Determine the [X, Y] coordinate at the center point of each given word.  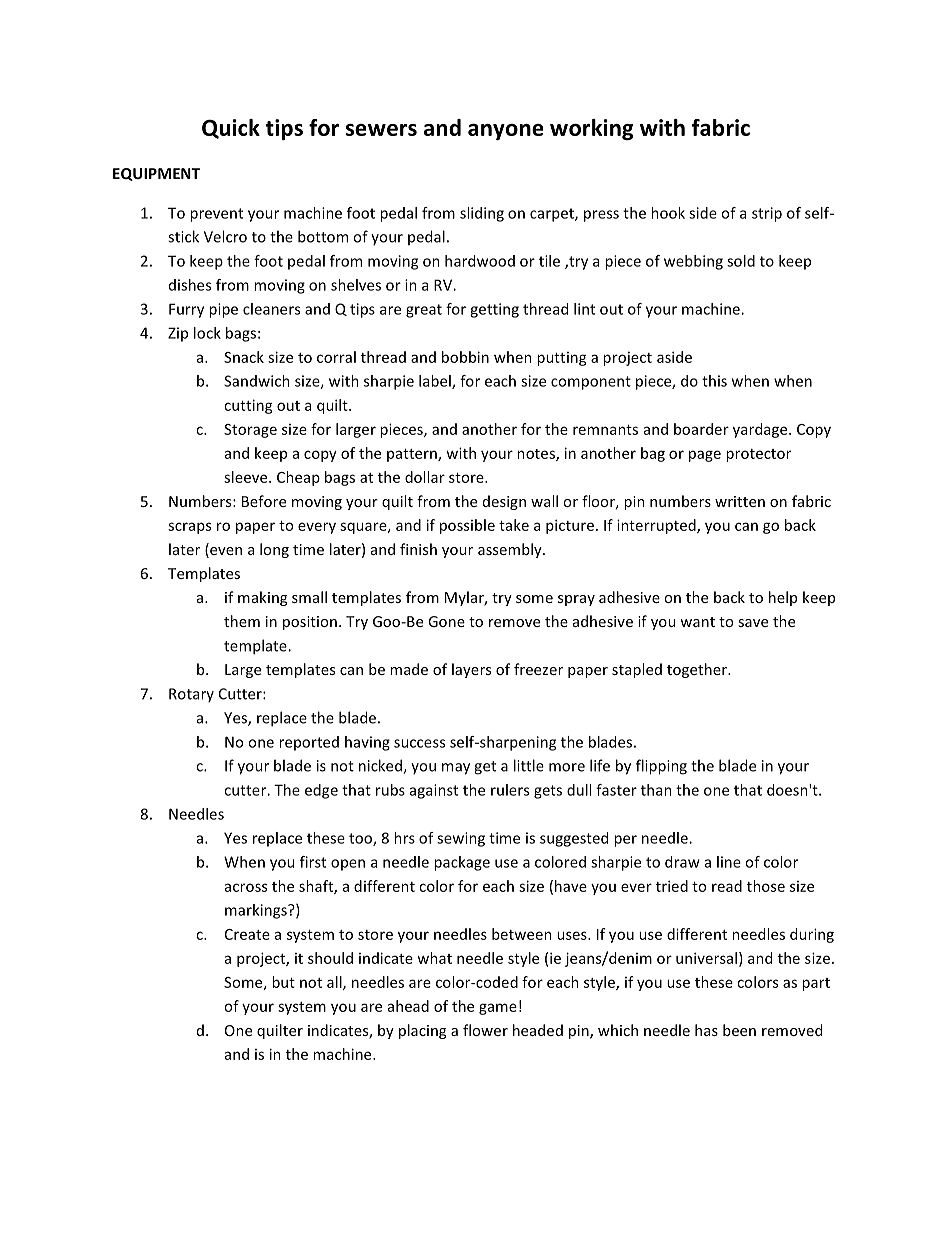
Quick [231, 129]
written [740, 501]
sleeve [247, 477]
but [283, 982]
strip [767, 214]
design [504, 502]
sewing [461, 839]
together [698, 670]
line [729, 862]
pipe [223, 310]
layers [471, 670]
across [246, 887]
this [714, 381]
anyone [506, 132]
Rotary [191, 695]
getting [494, 310]
